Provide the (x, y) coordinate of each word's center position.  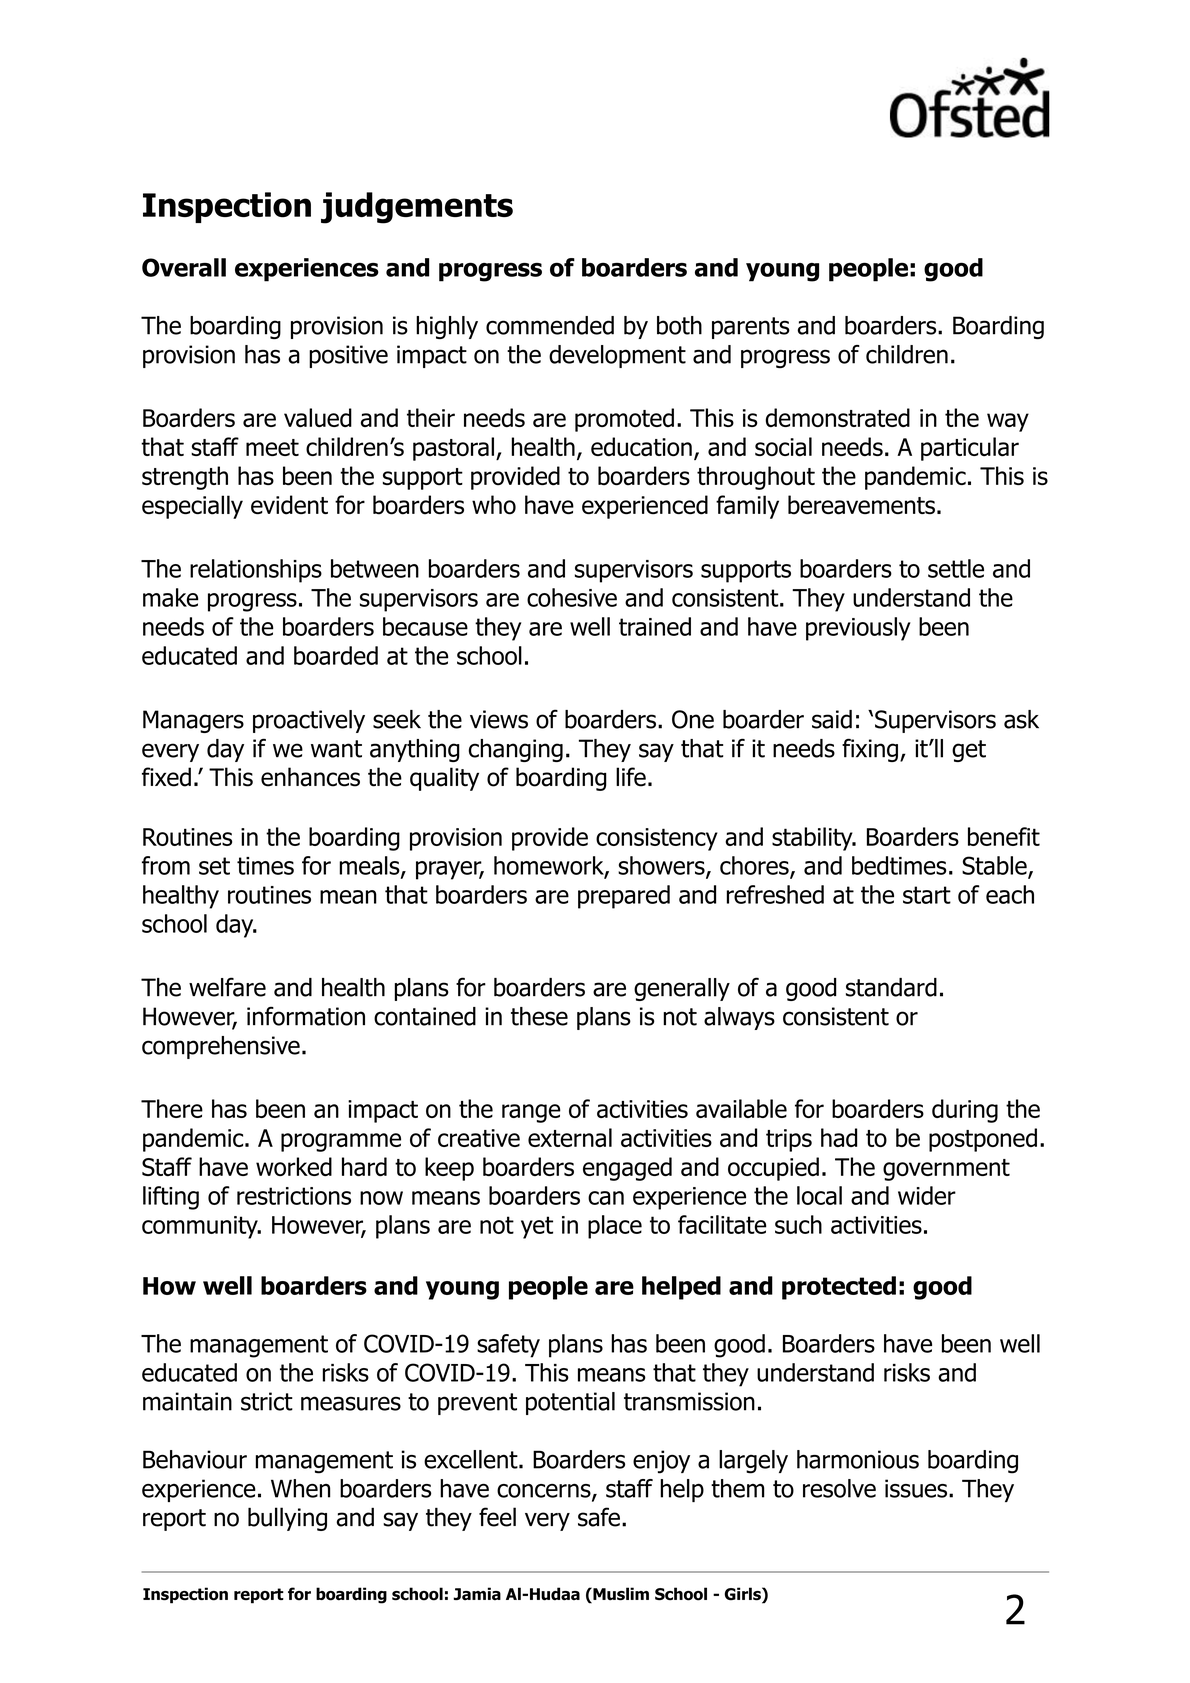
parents (751, 328)
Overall (184, 267)
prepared (624, 897)
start (927, 895)
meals (370, 866)
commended (550, 325)
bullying (287, 1519)
